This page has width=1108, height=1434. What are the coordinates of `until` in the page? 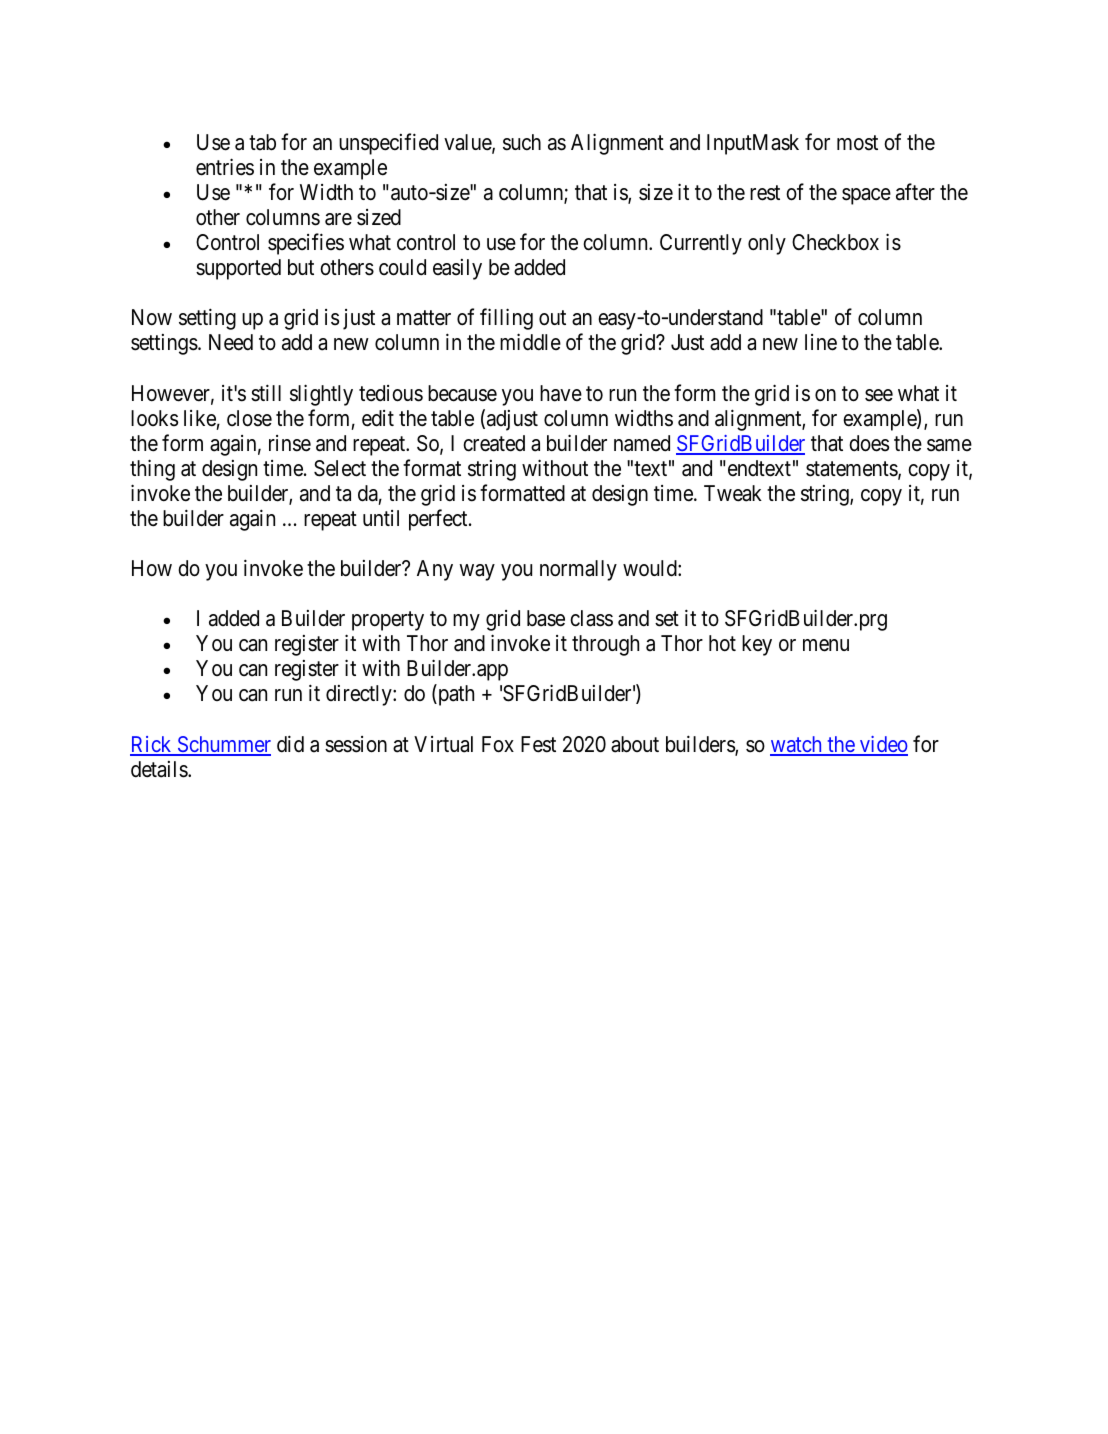 It's located at (381, 518).
